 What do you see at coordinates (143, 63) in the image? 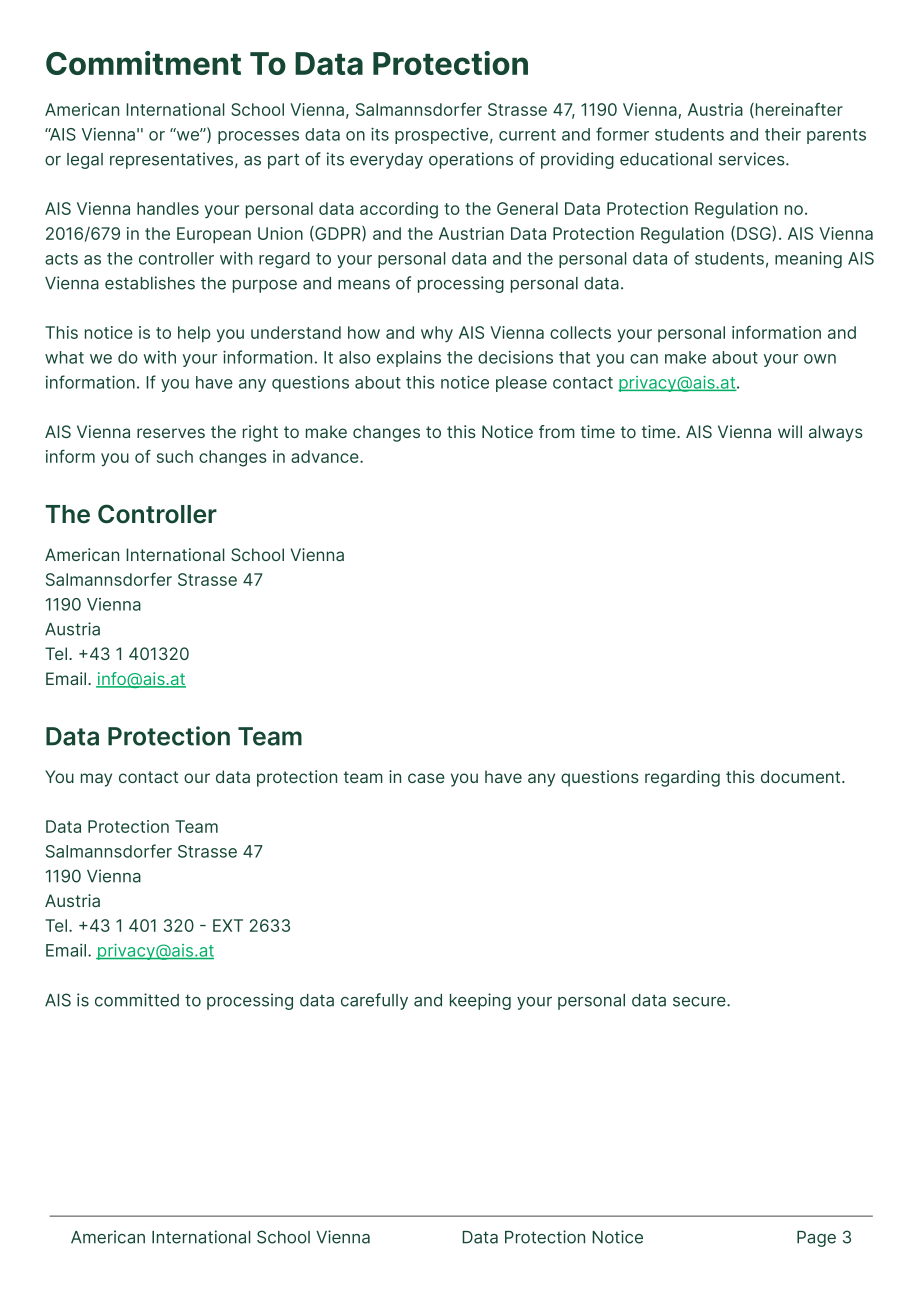
I see `Commitment` at bounding box center [143, 63].
